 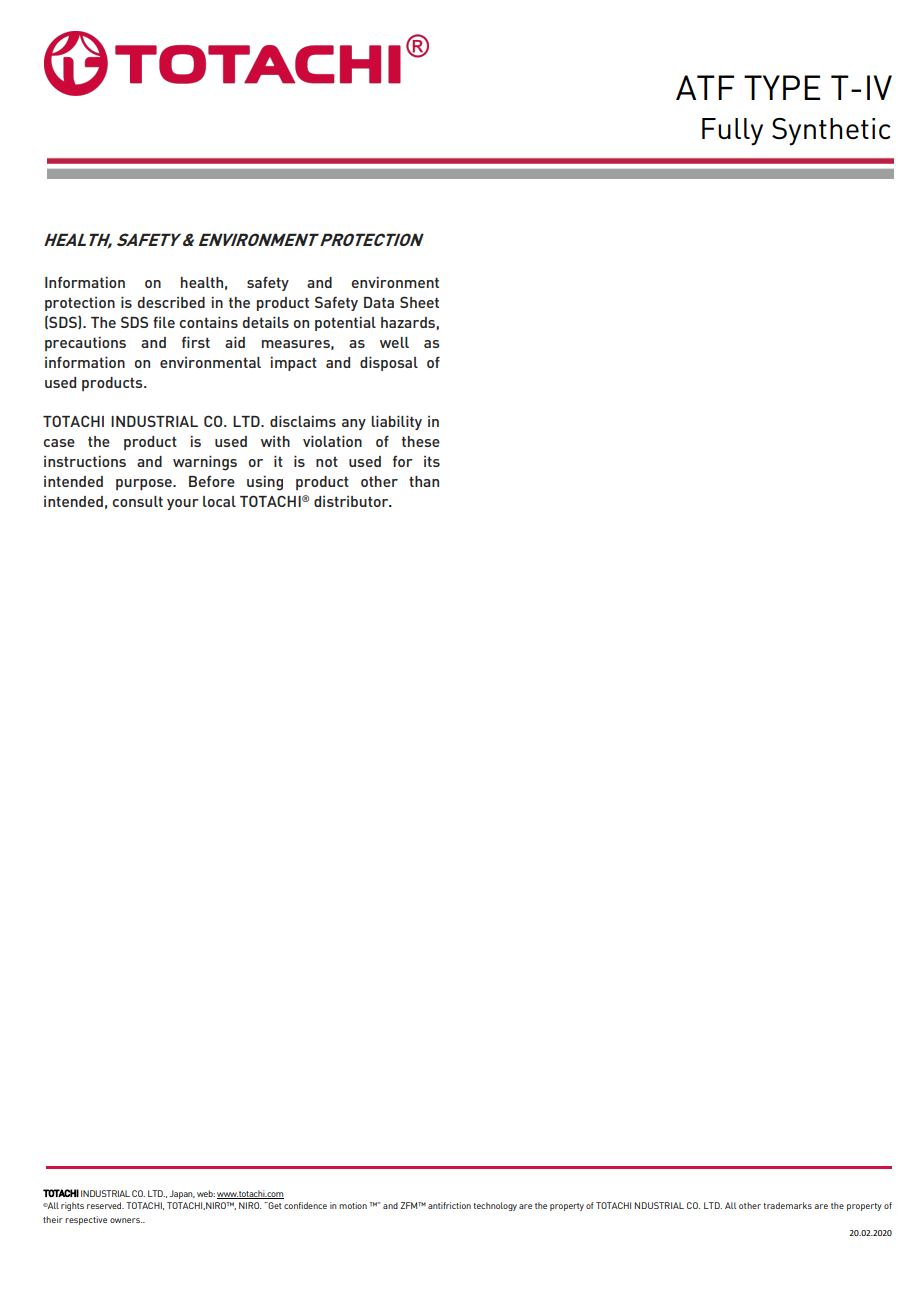 I want to click on consult, so click(x=138, y=501).
